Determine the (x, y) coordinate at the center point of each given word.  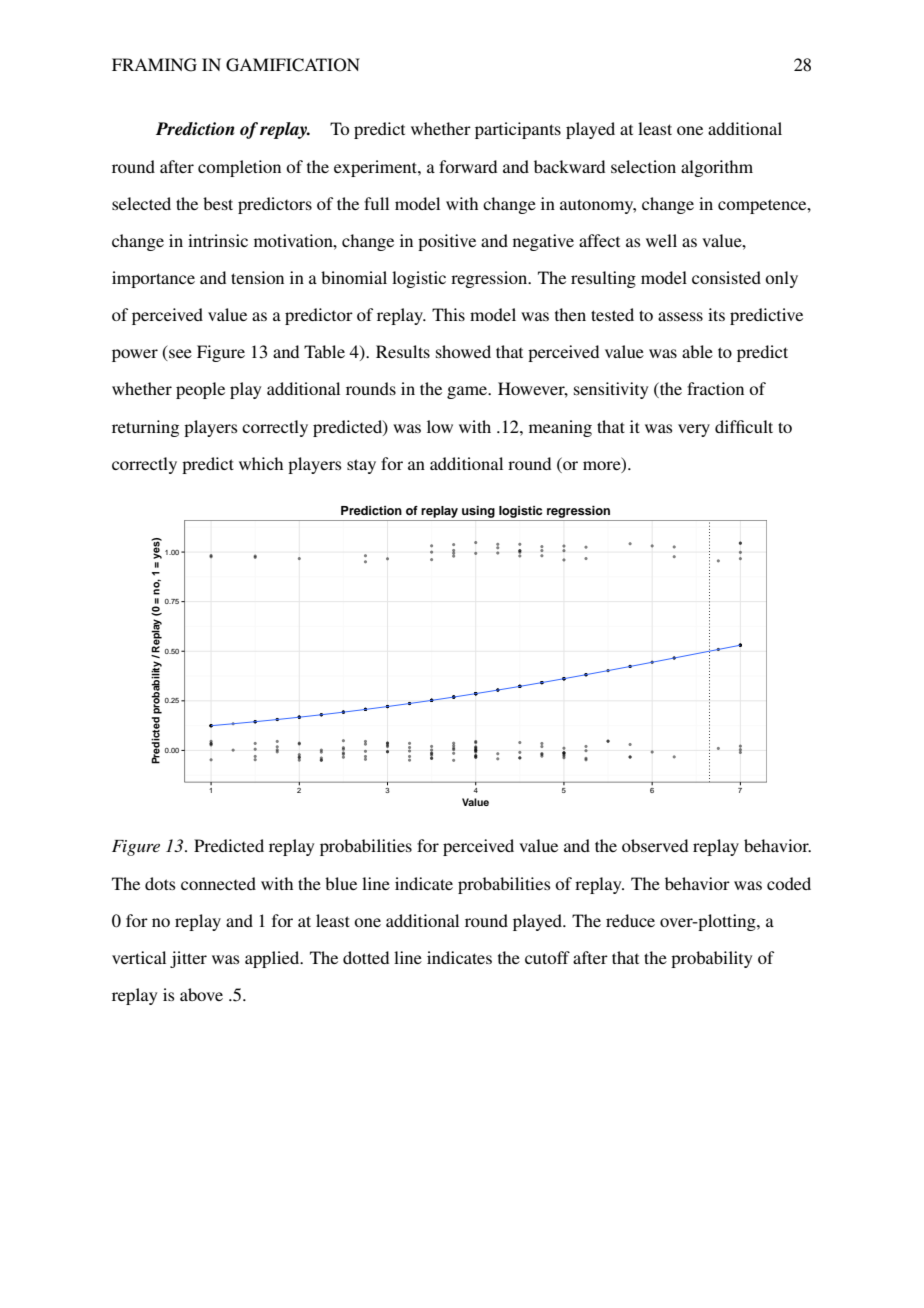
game (468, 392)
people (200, 390)
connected (218, 883)
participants (518, 130)
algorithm (717, 168)
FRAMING (154, 65)
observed (655, 845)
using (478, 512)
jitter (188, 959)
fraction (715, 388)
